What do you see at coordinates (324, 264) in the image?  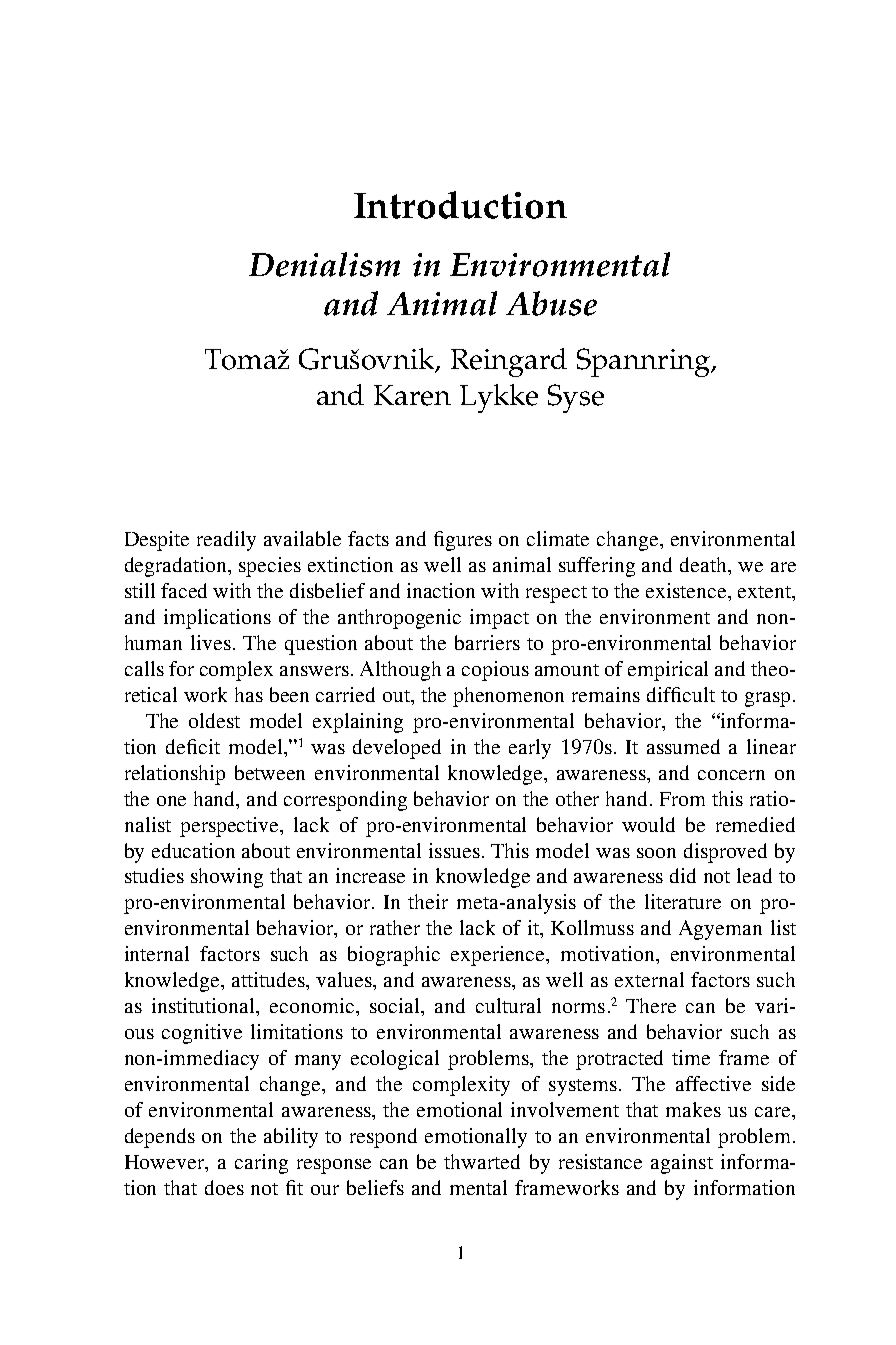 I see `Denialism` at bounding box center [324, 264].
